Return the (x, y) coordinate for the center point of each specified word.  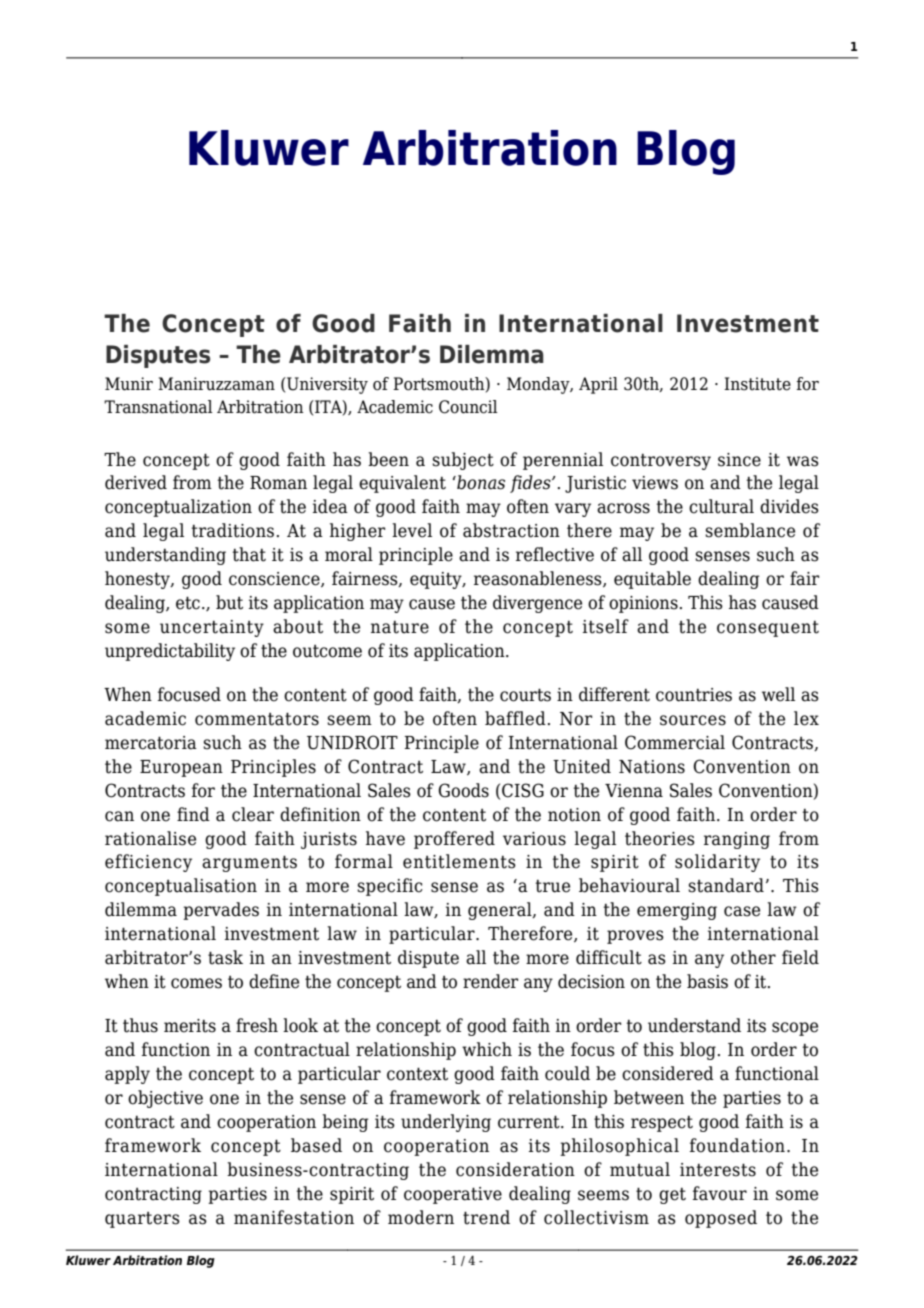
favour (720, 1193)
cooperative (453, 1195)
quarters (142, 1220)
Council (468, 407)
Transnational (158, 407)
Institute (757, 384)
